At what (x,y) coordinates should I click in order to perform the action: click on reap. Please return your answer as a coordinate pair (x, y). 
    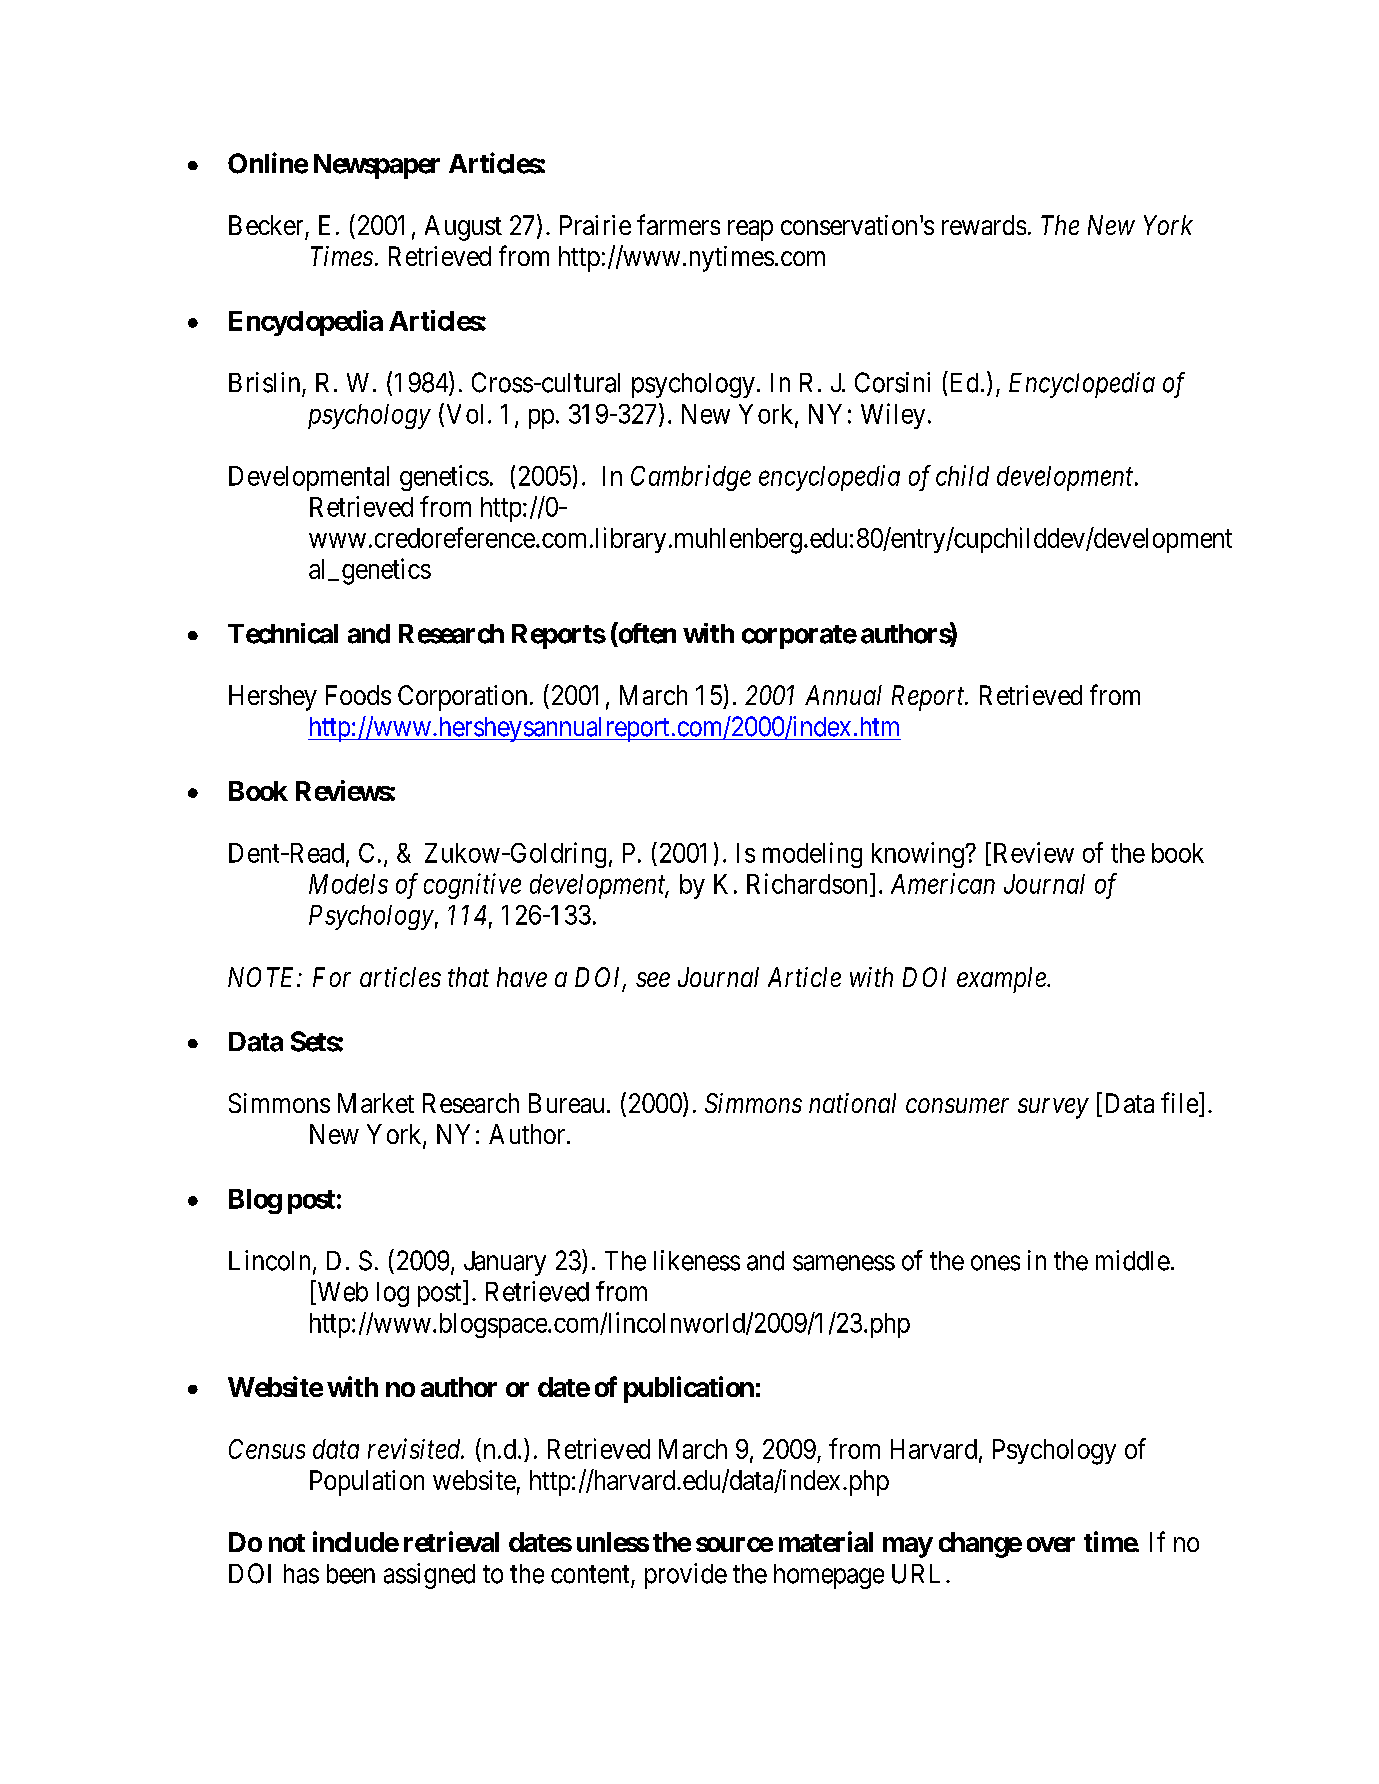
    Looking at the image, I should click on (750, 230).
